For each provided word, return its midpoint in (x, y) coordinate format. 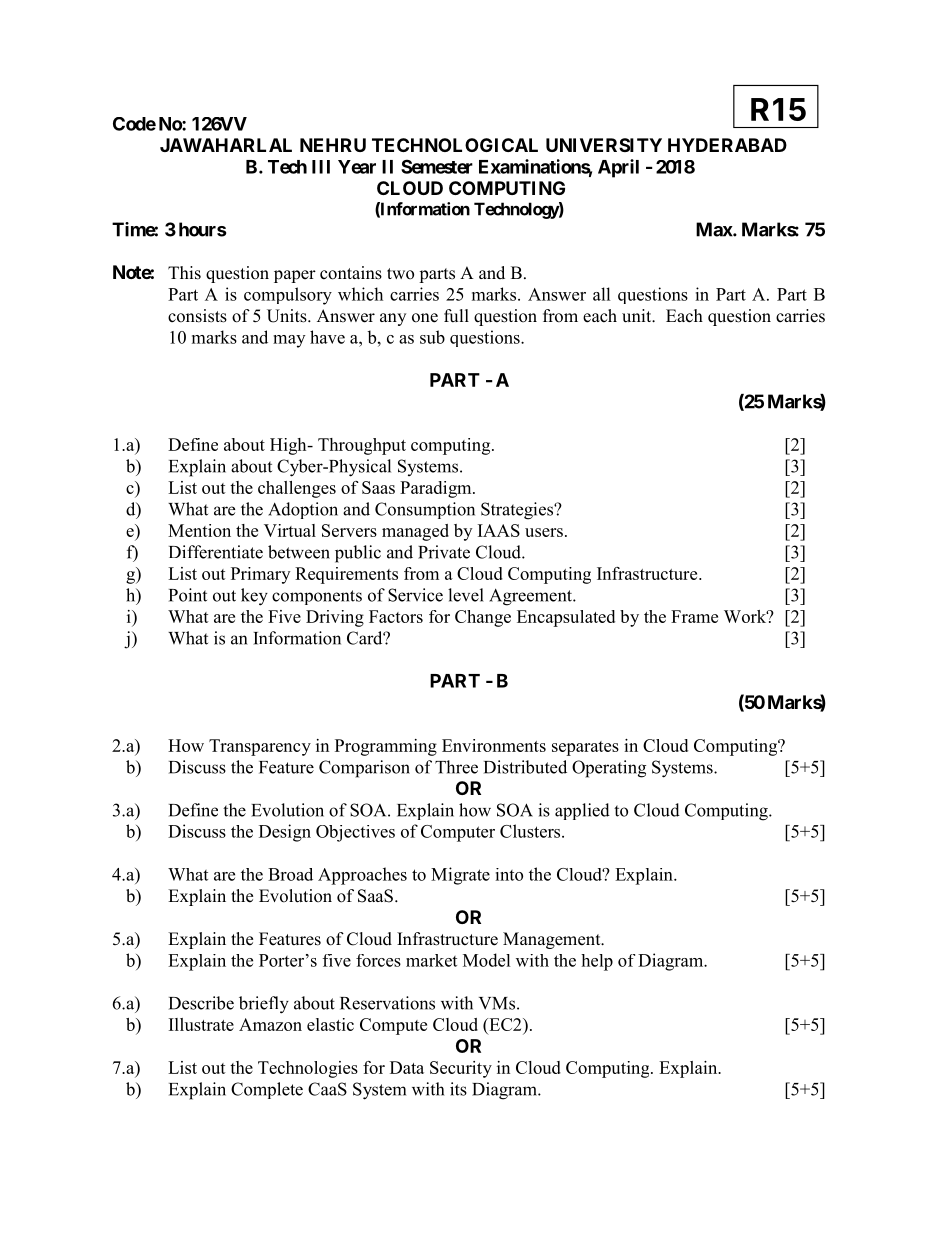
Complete (267, 1090)
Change (483, 618)
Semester (437, 166)
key (254, 597)
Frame (694, 616)
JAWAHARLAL (226, 145)
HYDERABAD (727, 145)
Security (461, 1069)
